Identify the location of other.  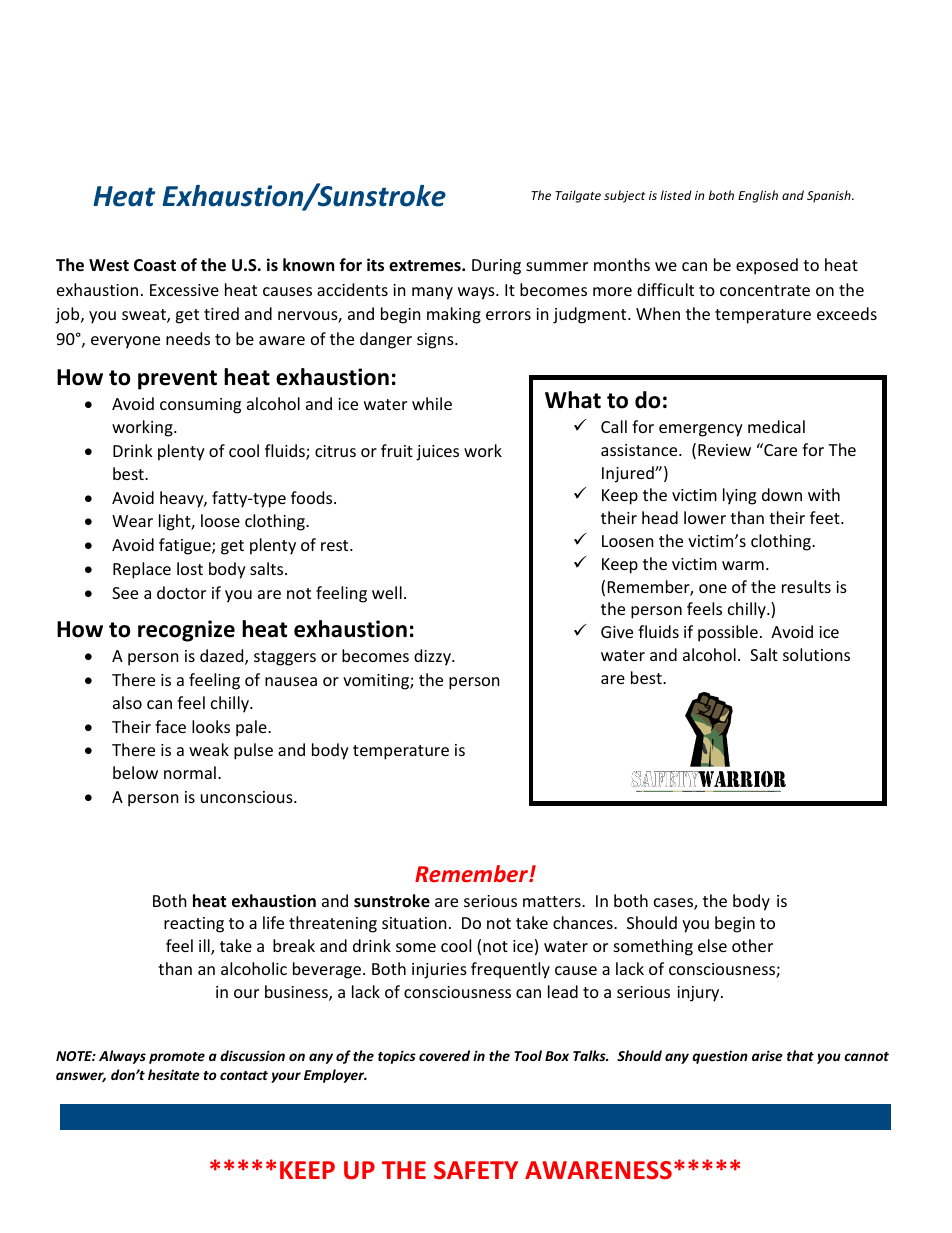
(752, 945).
